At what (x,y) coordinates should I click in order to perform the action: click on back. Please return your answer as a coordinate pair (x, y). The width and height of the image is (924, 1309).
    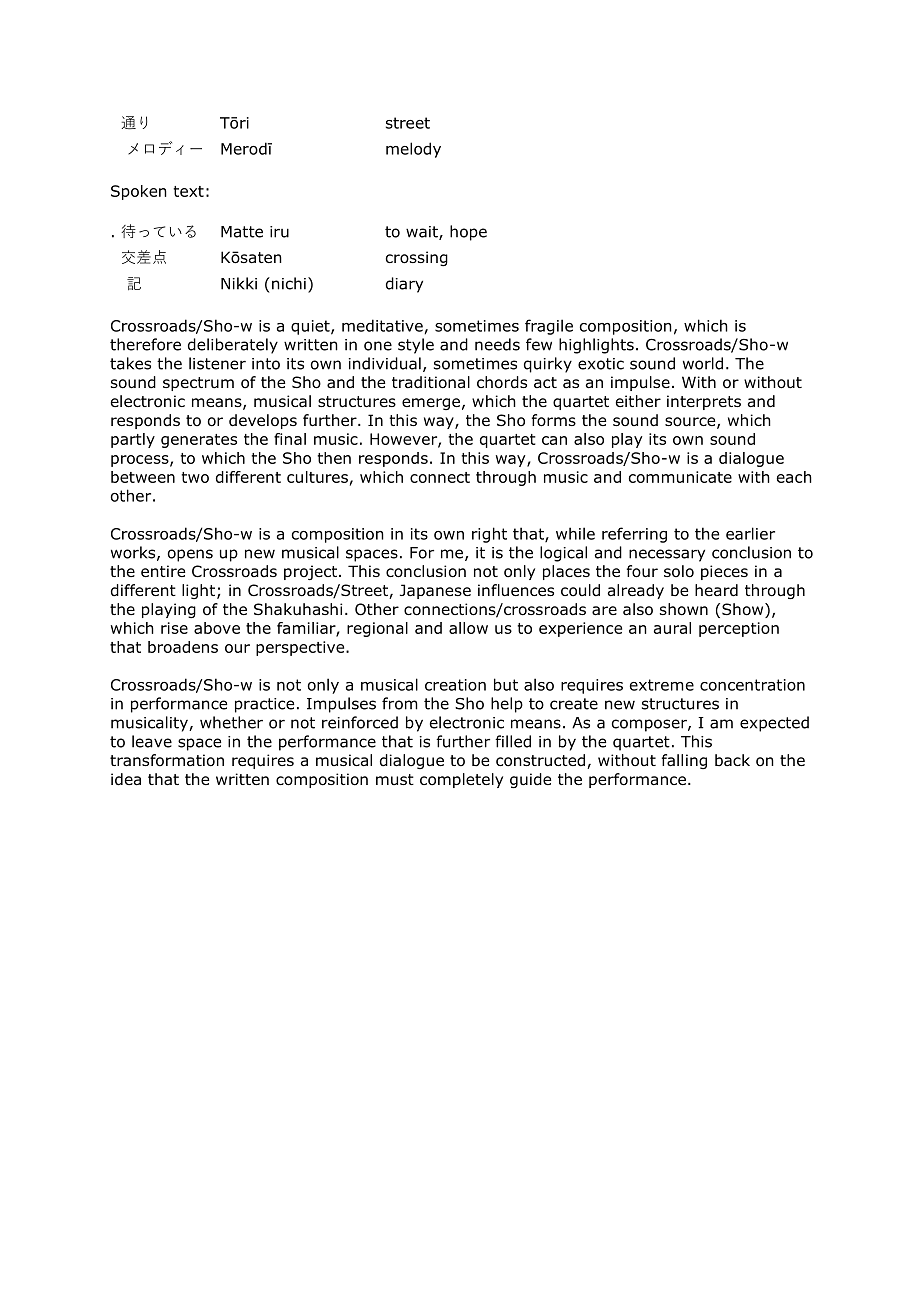
    Looking at the image, I should click on (732, 760).
